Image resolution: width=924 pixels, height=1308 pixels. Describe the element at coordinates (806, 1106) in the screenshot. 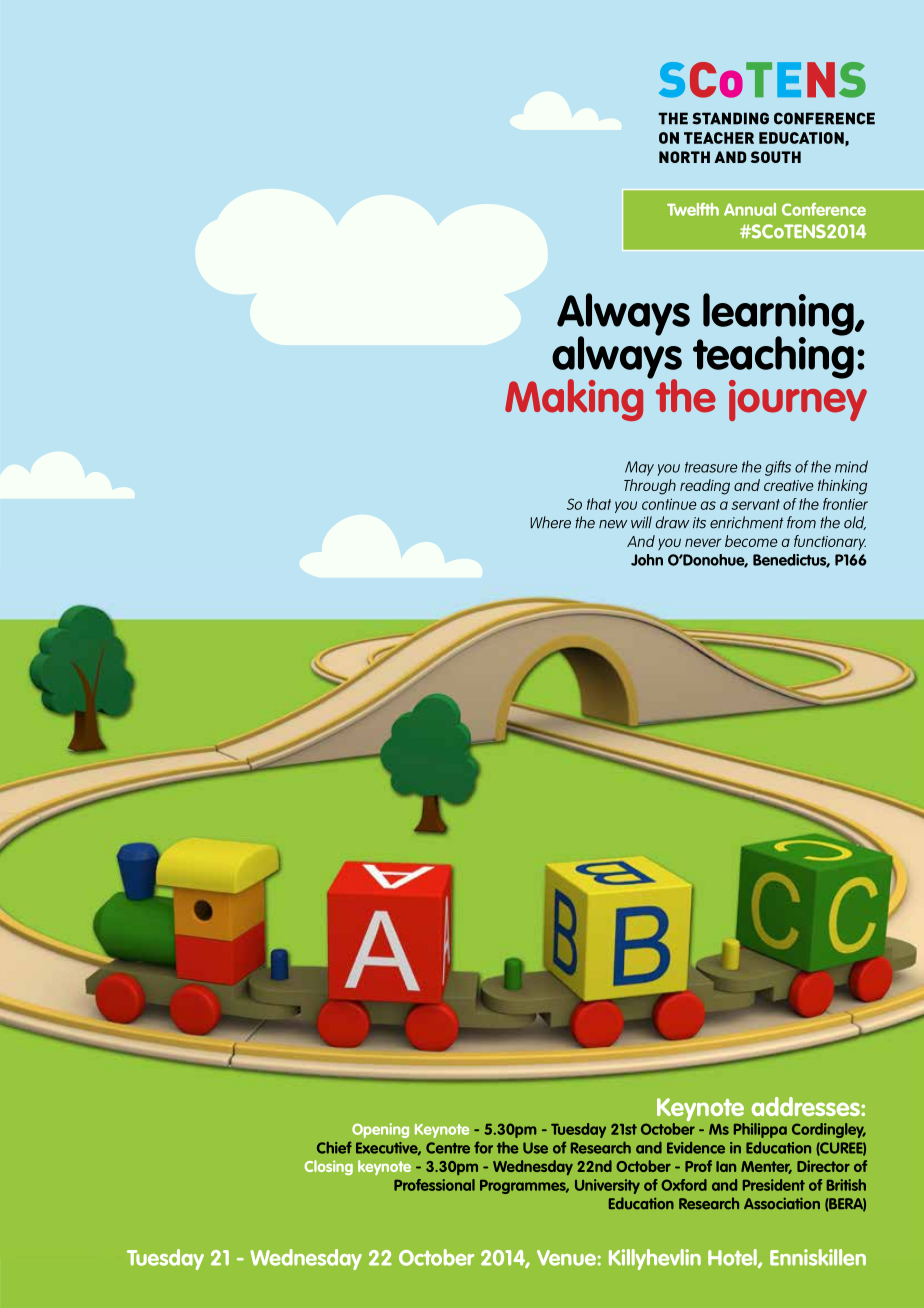

I see `addresses` at that location.
